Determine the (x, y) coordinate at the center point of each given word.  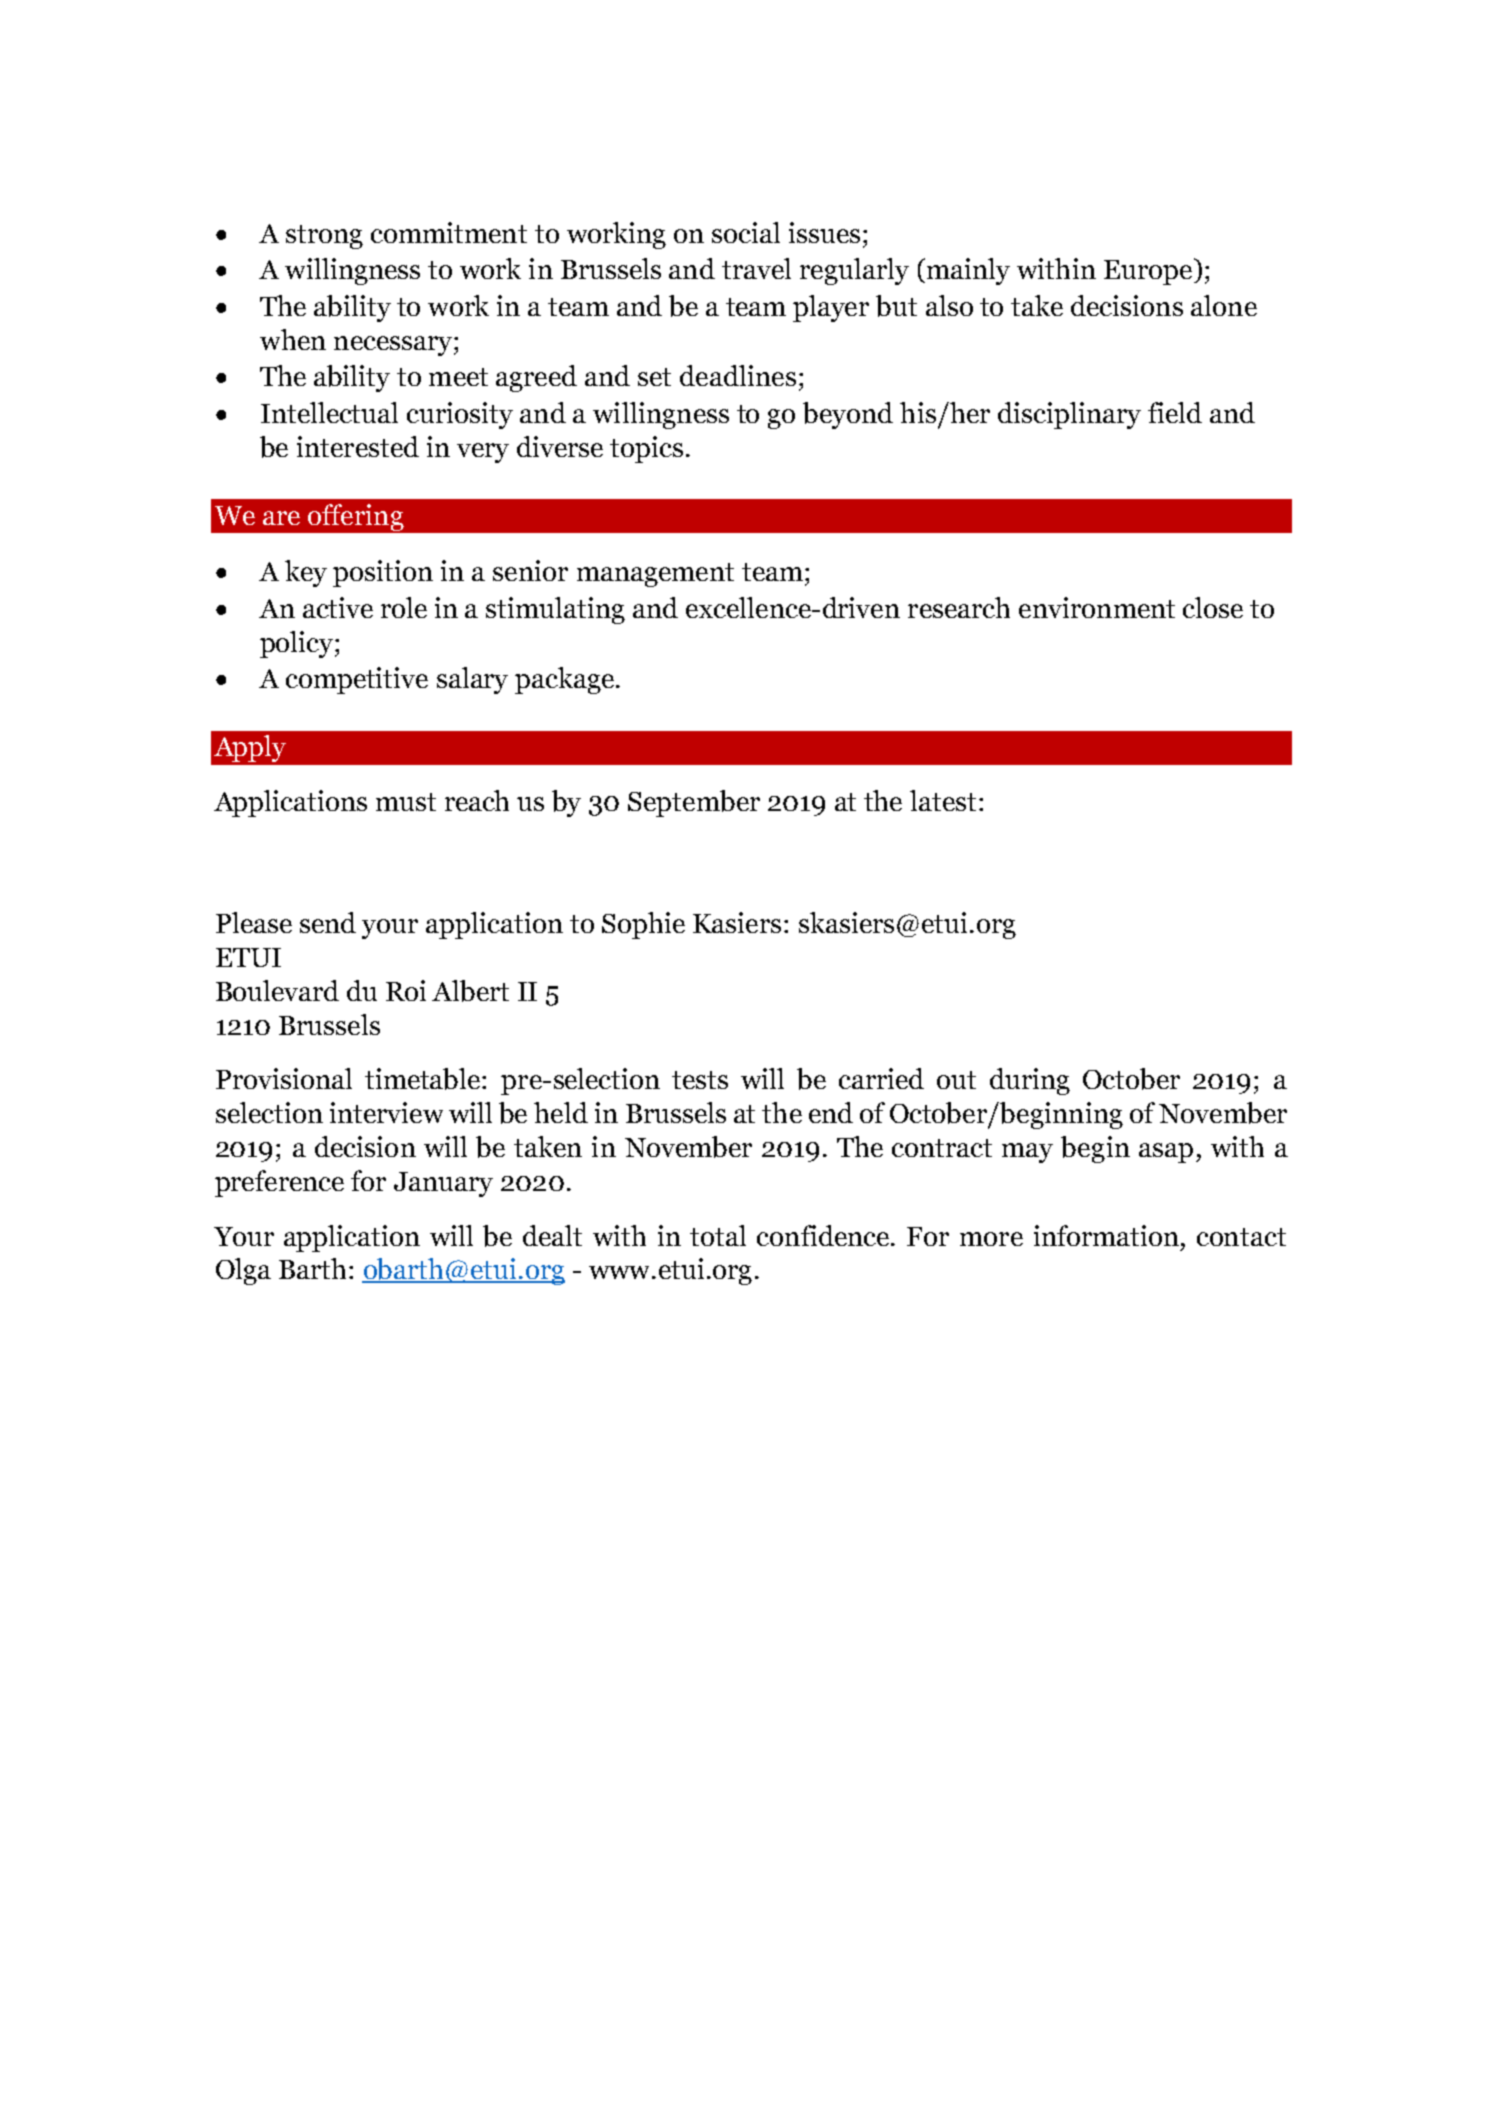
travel (756, 268)
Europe (1148, 272)
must (406, 802)
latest (943, 800)
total (718, 1235)
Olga (243, 1271)
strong (324, 237)
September (694, 803)
